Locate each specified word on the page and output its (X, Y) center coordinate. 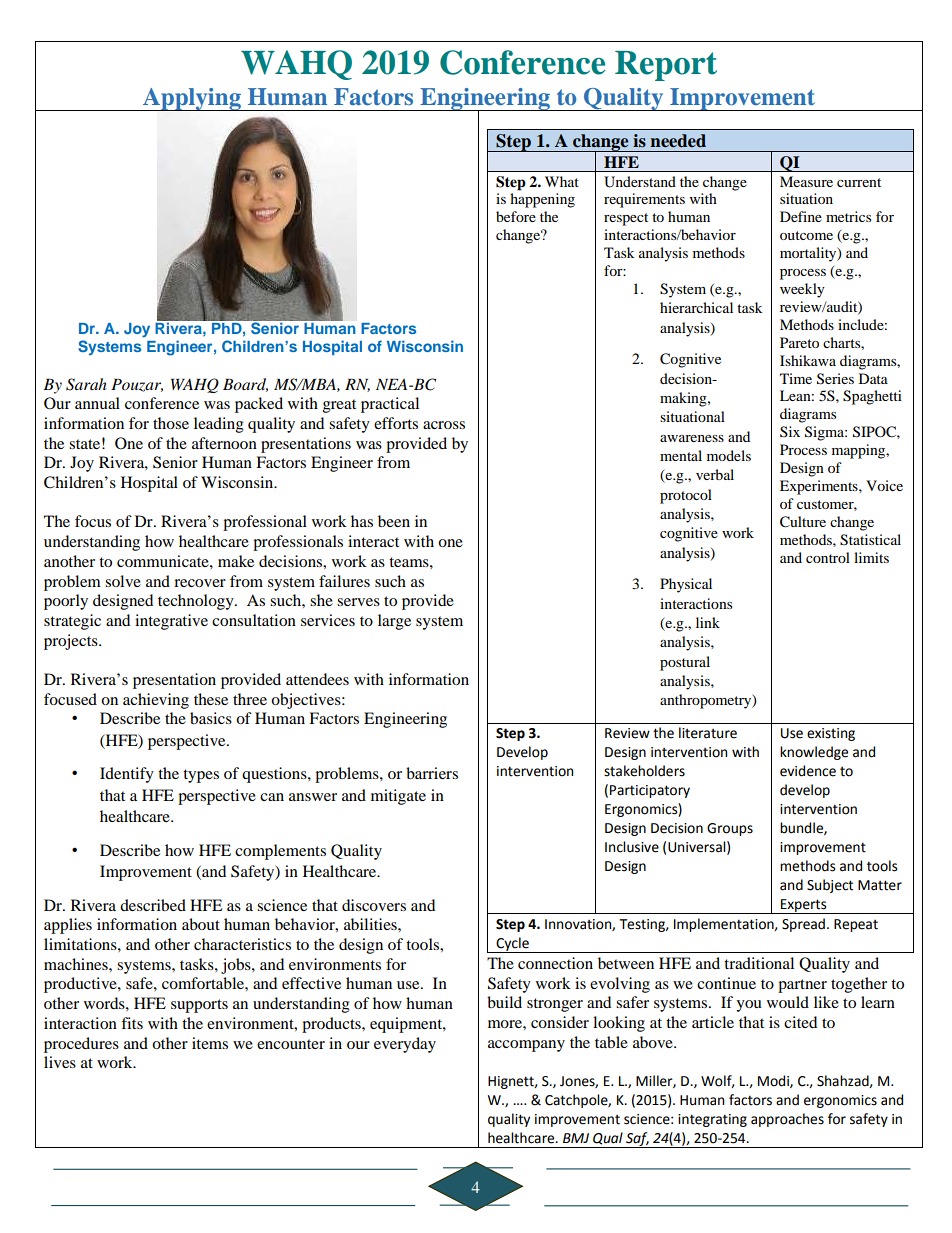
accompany (526, 1046)
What (562, 181)
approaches (787, 1120)
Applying (192, 99)
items (210, 1043)
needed (678, 141)
